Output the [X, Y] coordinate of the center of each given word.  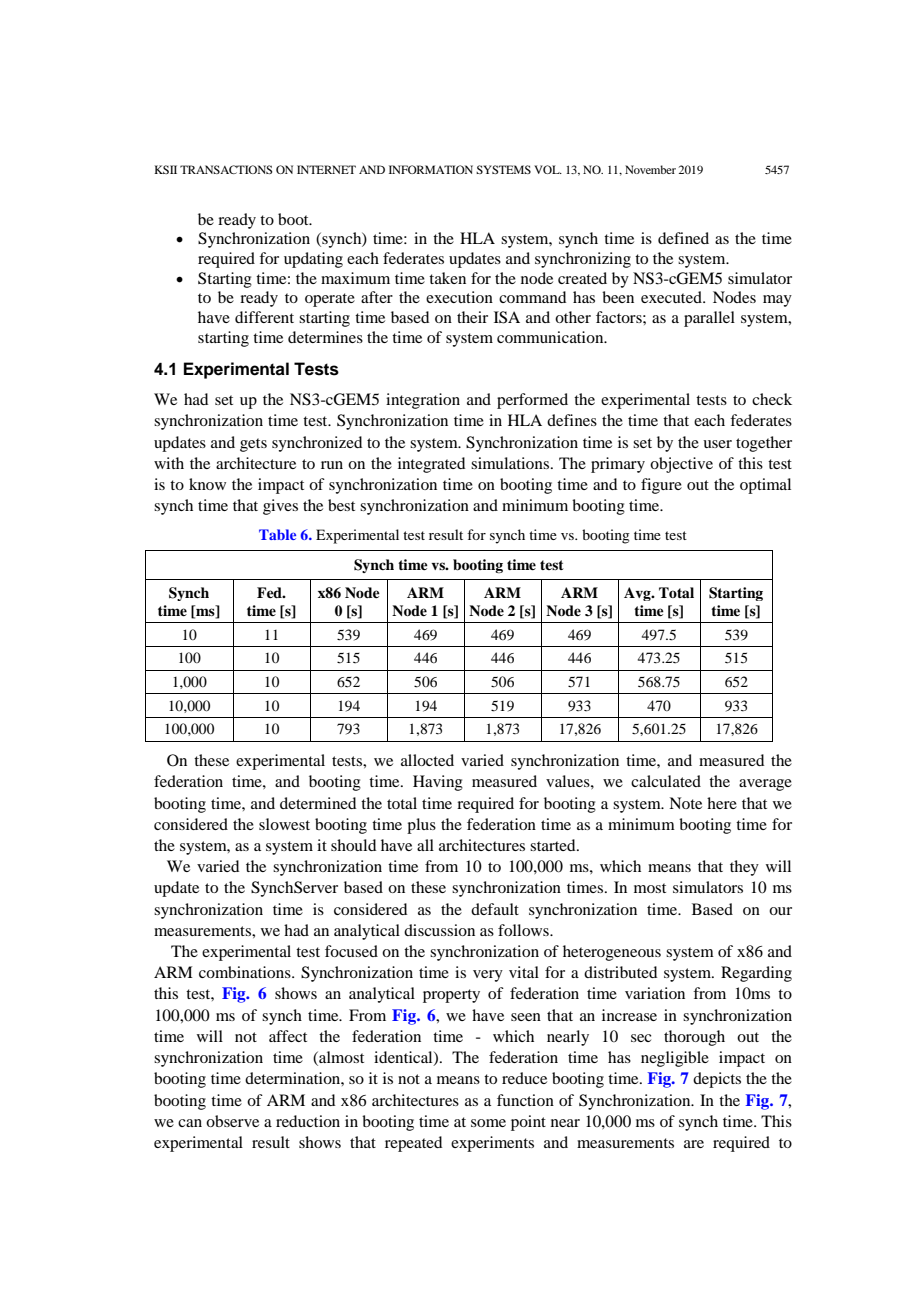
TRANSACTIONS [226, 169]
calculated [666, 781]
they [744, 868]
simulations [511, 463]
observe [232, 1121]
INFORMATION [431, 169]
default [495, 909]
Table [277, 534]
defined [683, 238]
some [488, 1123]
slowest [284, 824]
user [717, 444]
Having [438, 783]
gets [253, 445]
